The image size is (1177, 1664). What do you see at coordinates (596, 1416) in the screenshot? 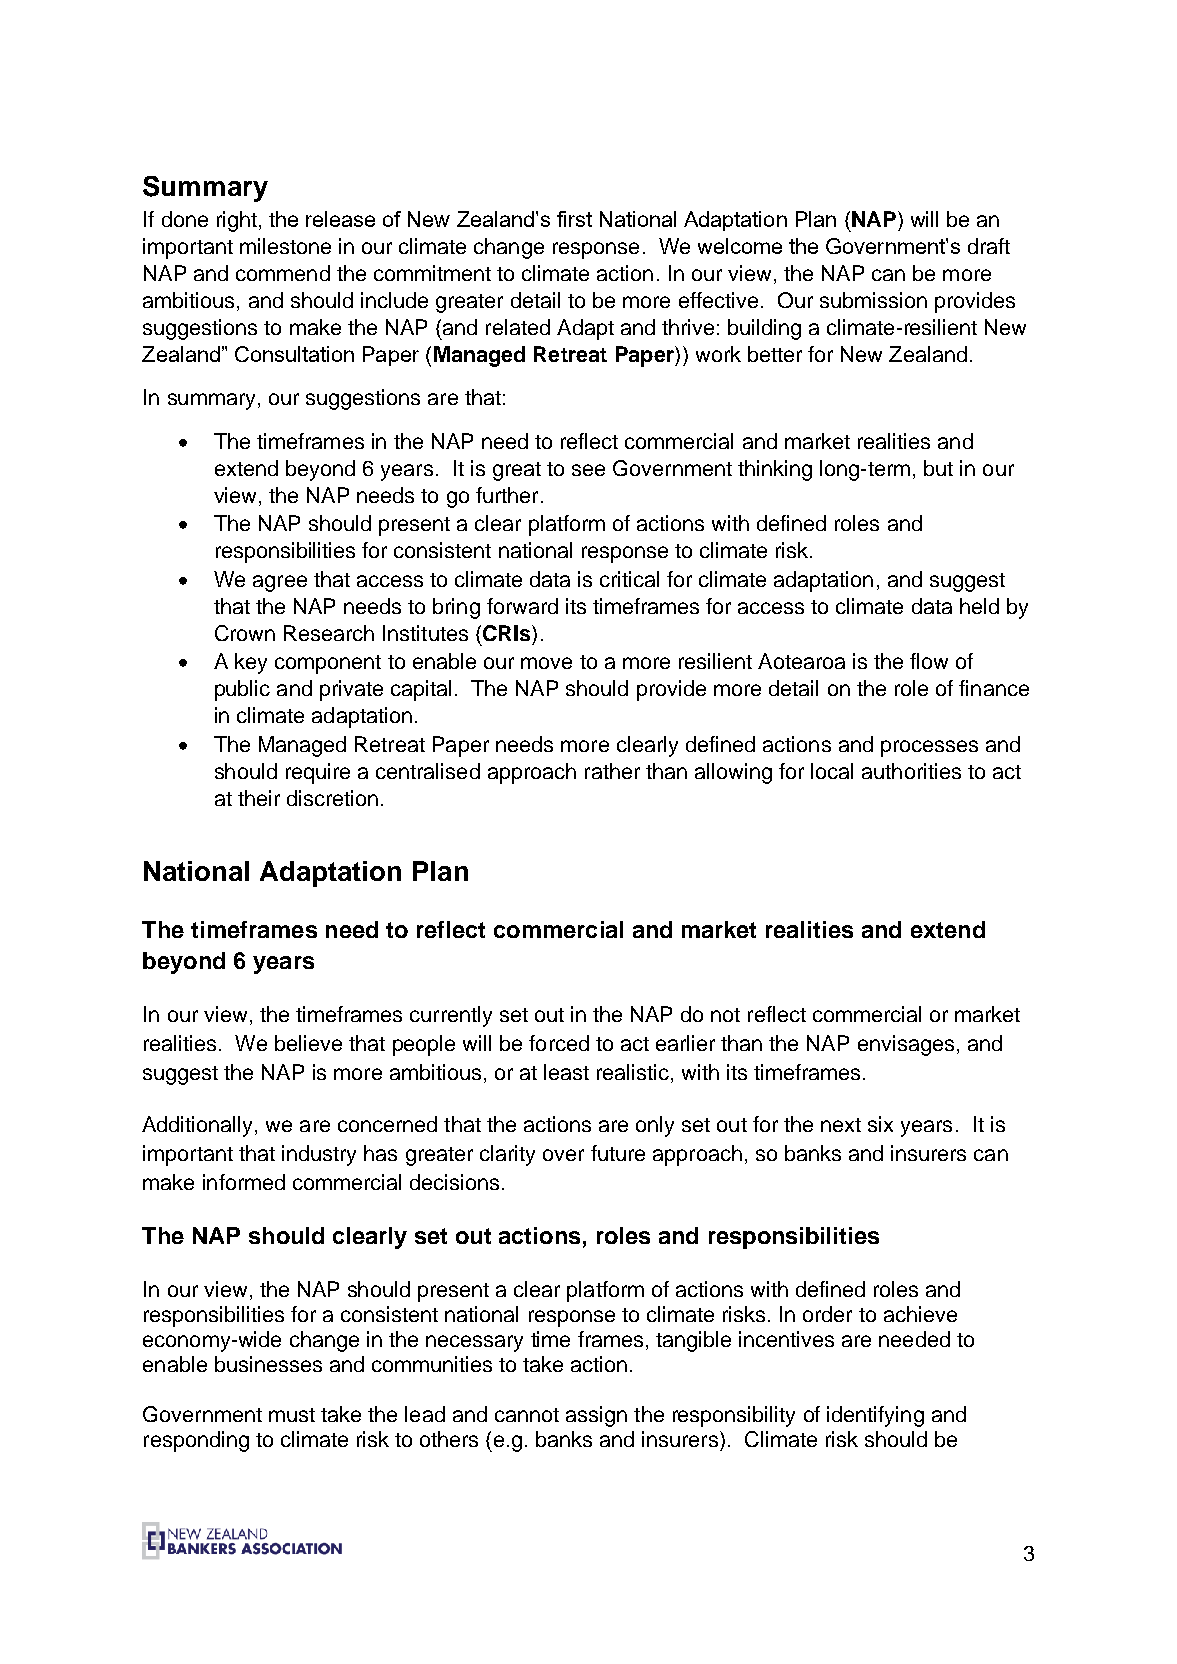
I see `assign` at bounding box center [596, 1416].
